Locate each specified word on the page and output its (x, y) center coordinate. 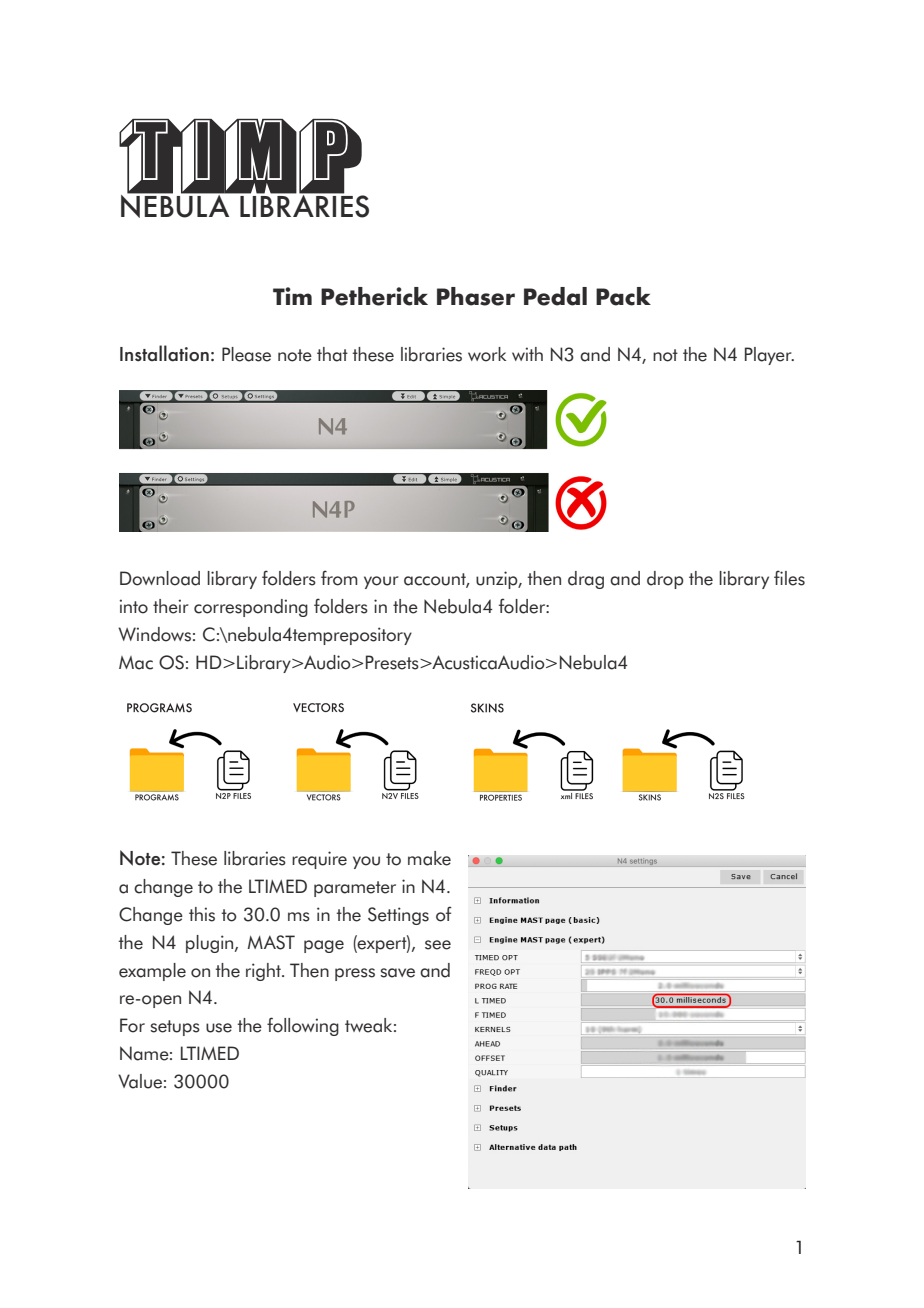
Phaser (476, 296)
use (219, 1028)
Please (246, 354)
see (438, 945)
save (397, 973)
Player (769, 356)
